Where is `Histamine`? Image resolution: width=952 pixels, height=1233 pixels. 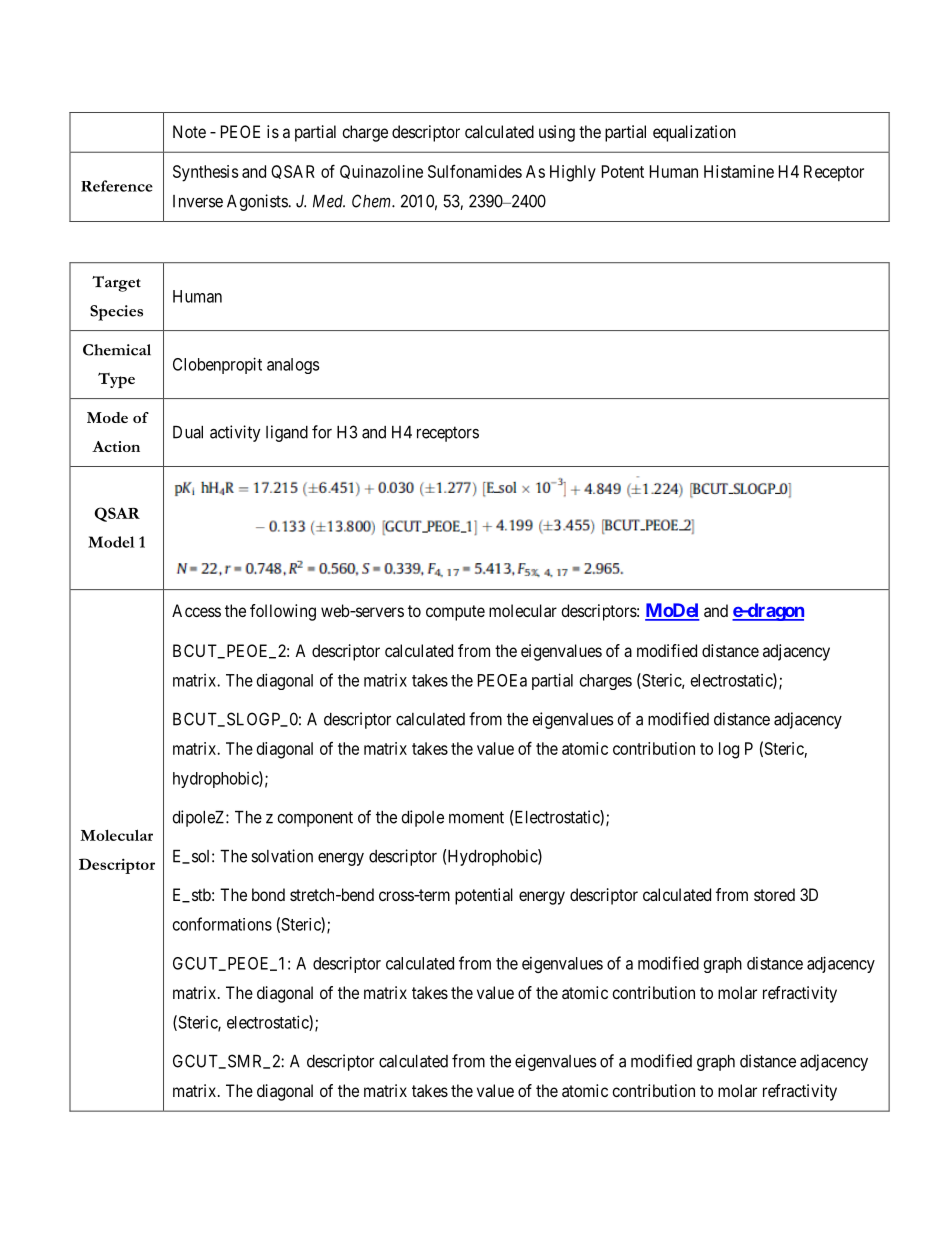
Histamine is located at coordinates (739, 171).
